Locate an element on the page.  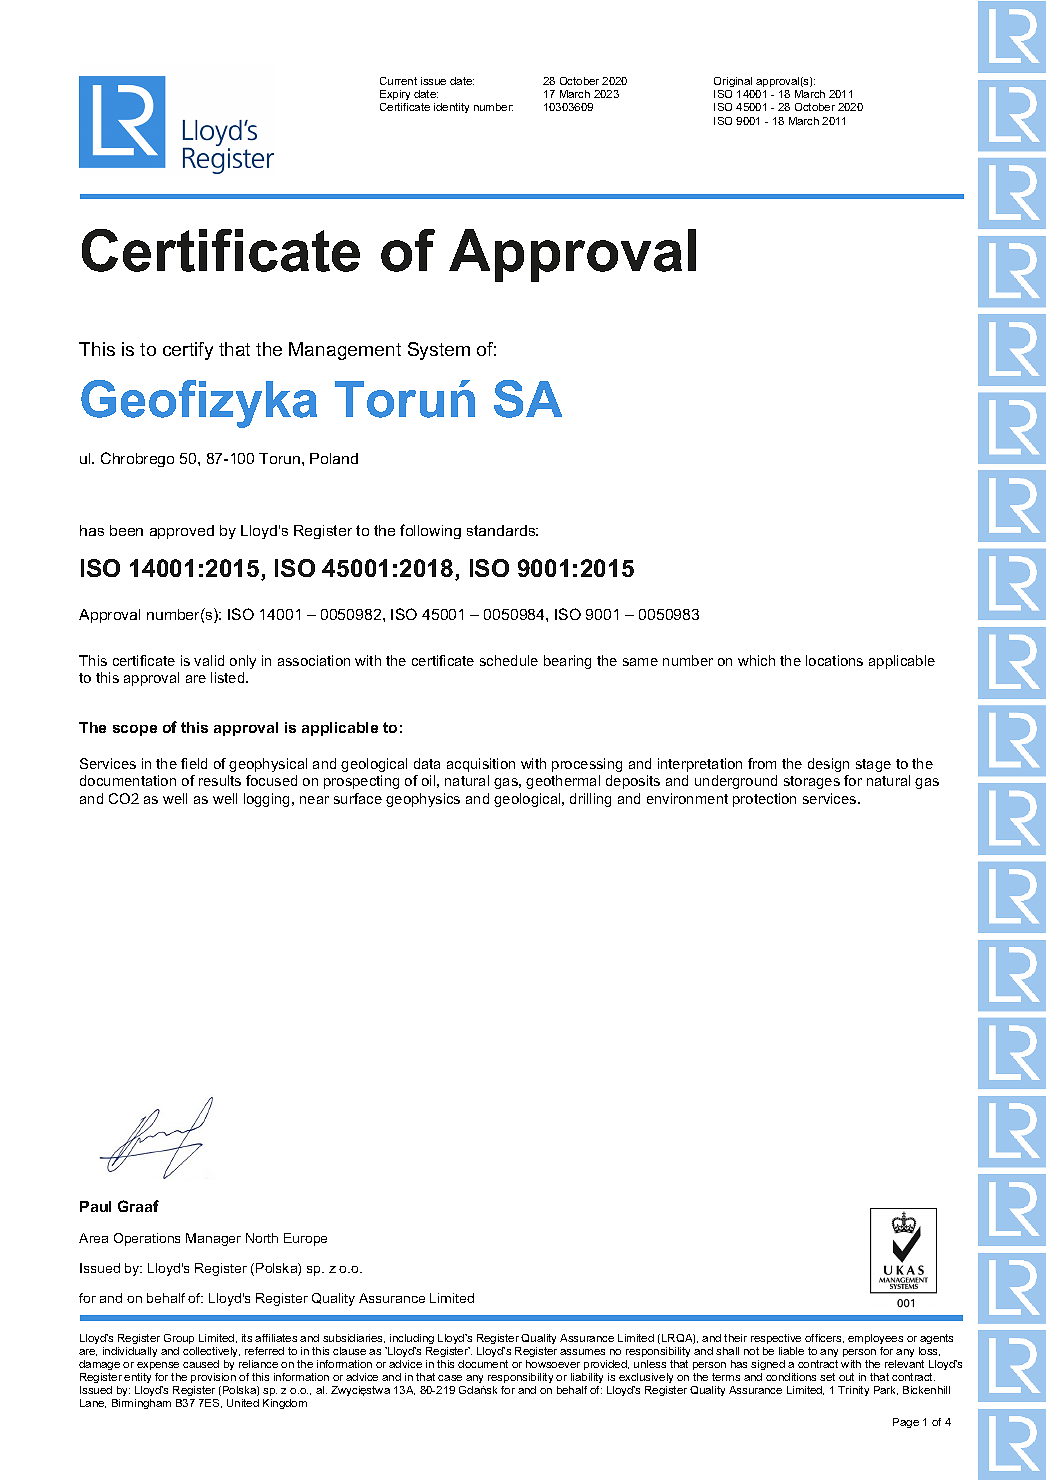
provision is located at coordinates (213, 1378).
